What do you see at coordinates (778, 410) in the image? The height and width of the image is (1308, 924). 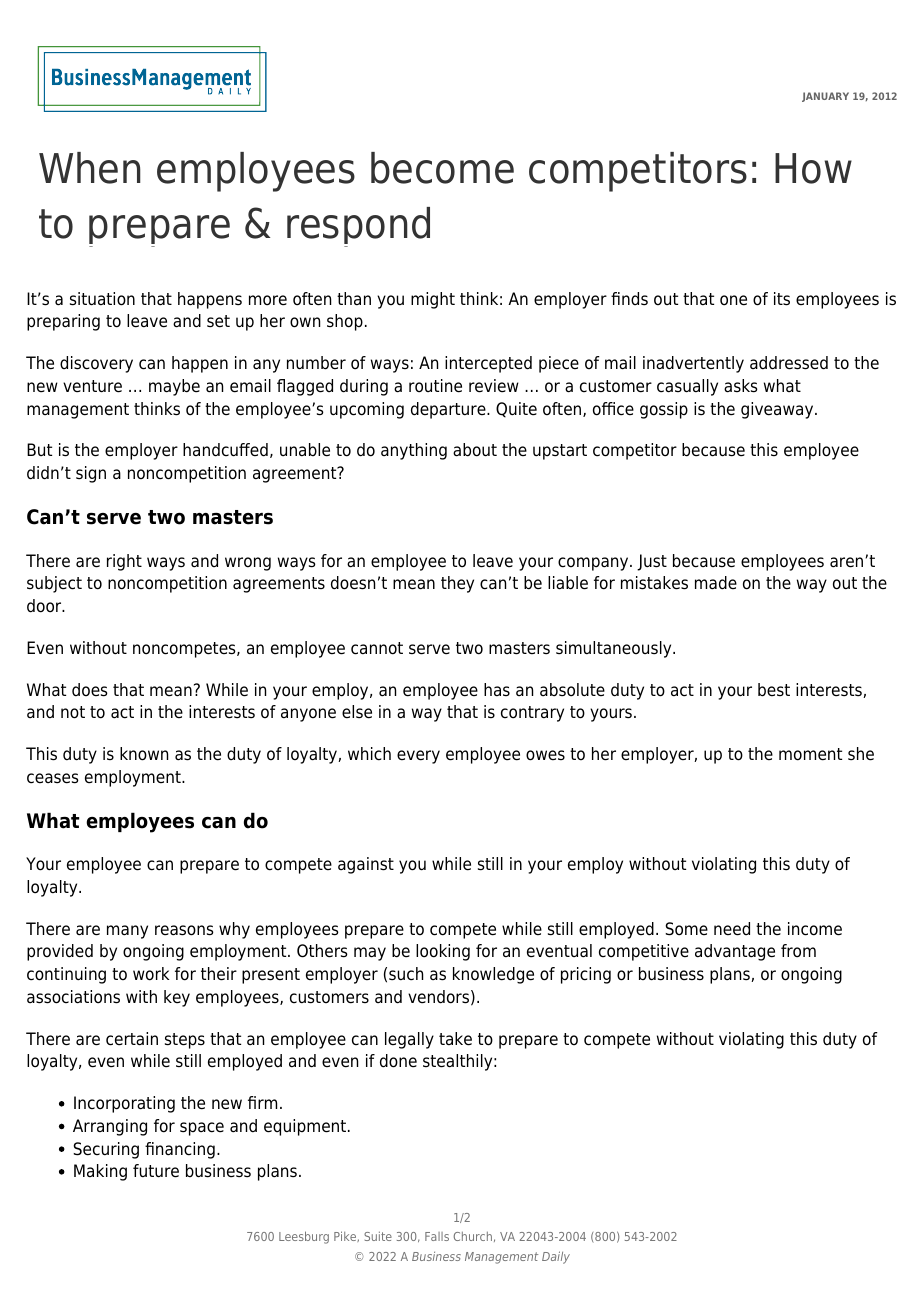 I see `giveaway` at bounding box center [778, 410].
